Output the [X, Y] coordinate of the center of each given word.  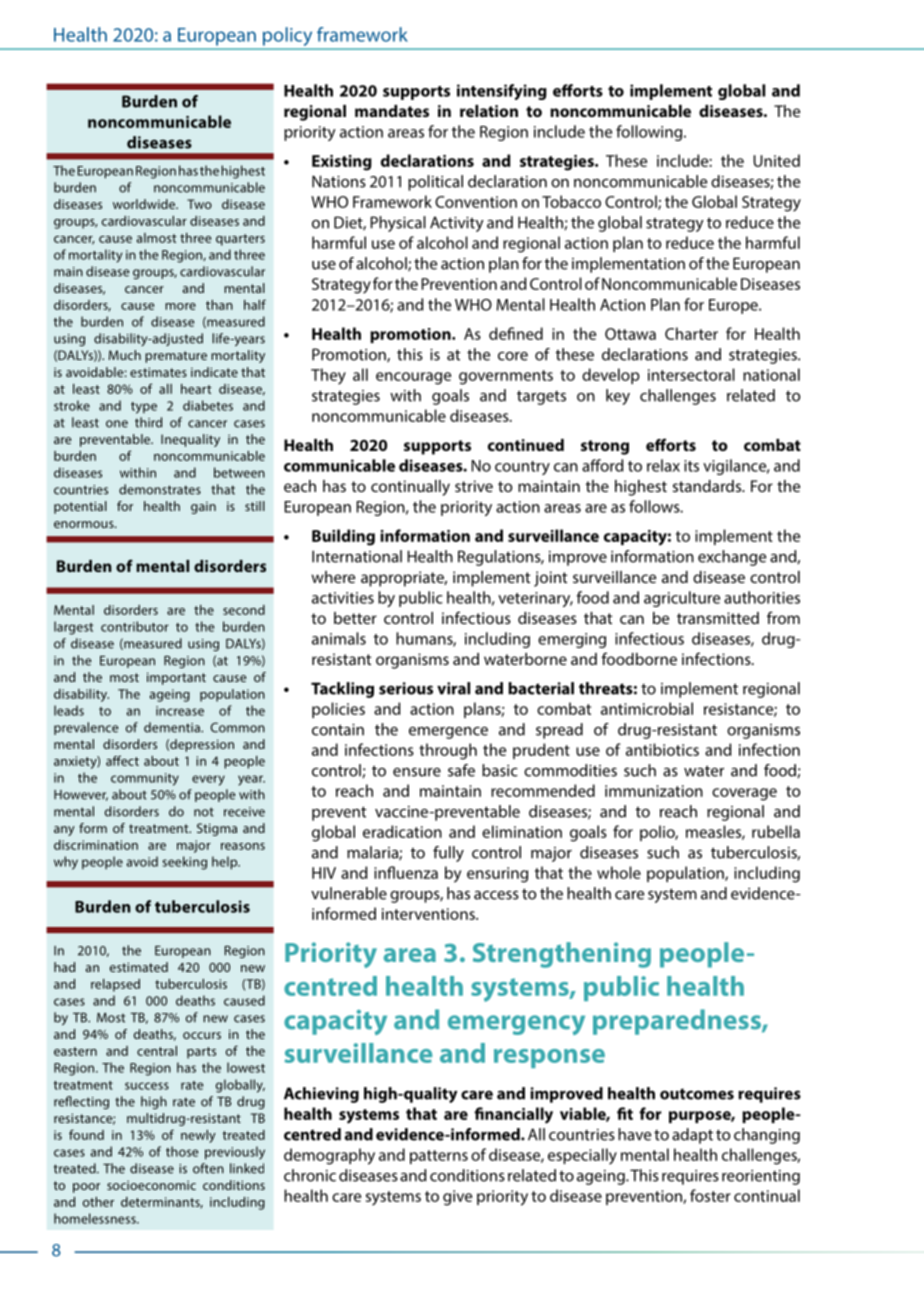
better [355, 618]
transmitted [718, 618]
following [650, 133]
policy [287, 36]
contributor [135, 626]
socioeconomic [151, 1185]
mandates [392, 111]
